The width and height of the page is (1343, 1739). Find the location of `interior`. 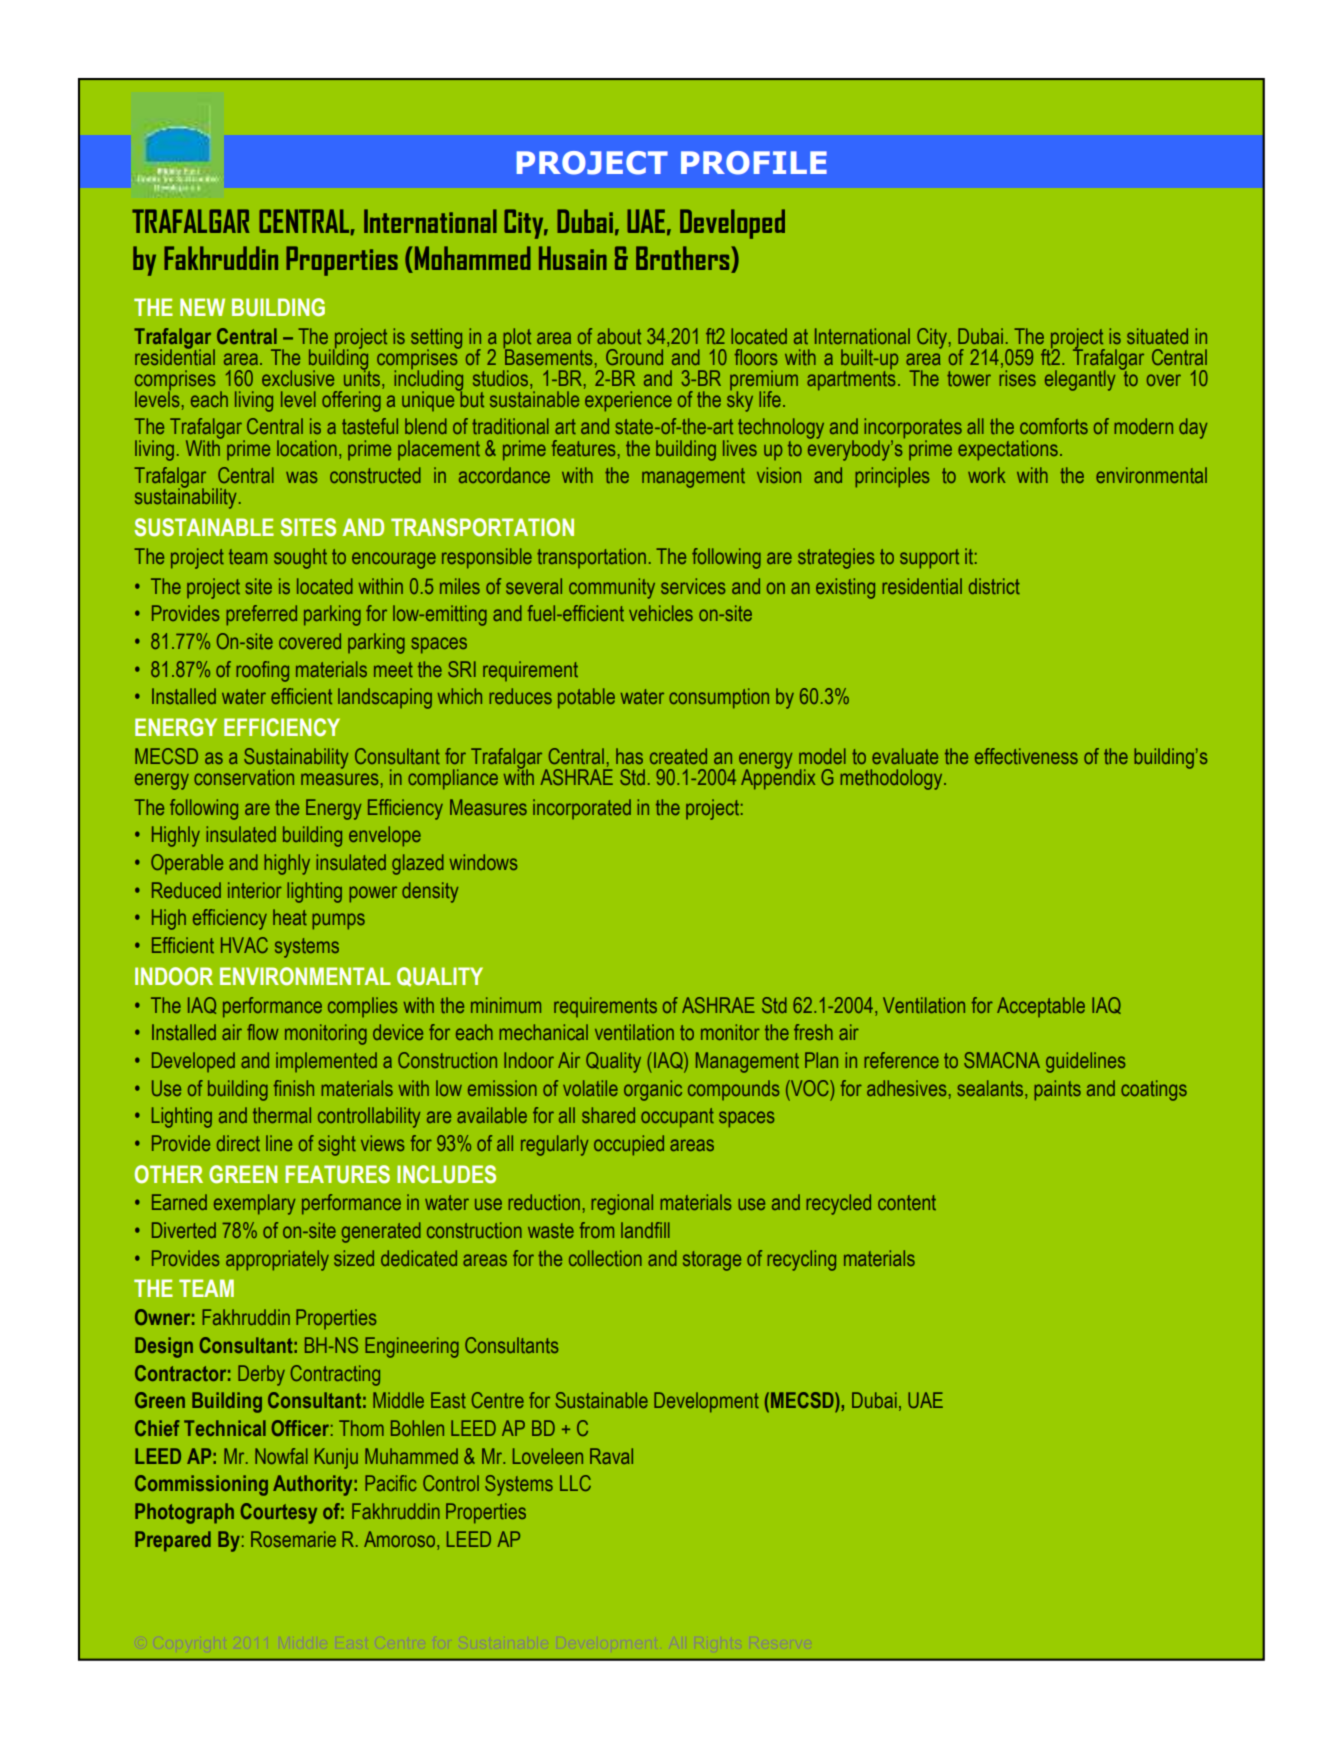

interior is located at coordinates (255, 890).
